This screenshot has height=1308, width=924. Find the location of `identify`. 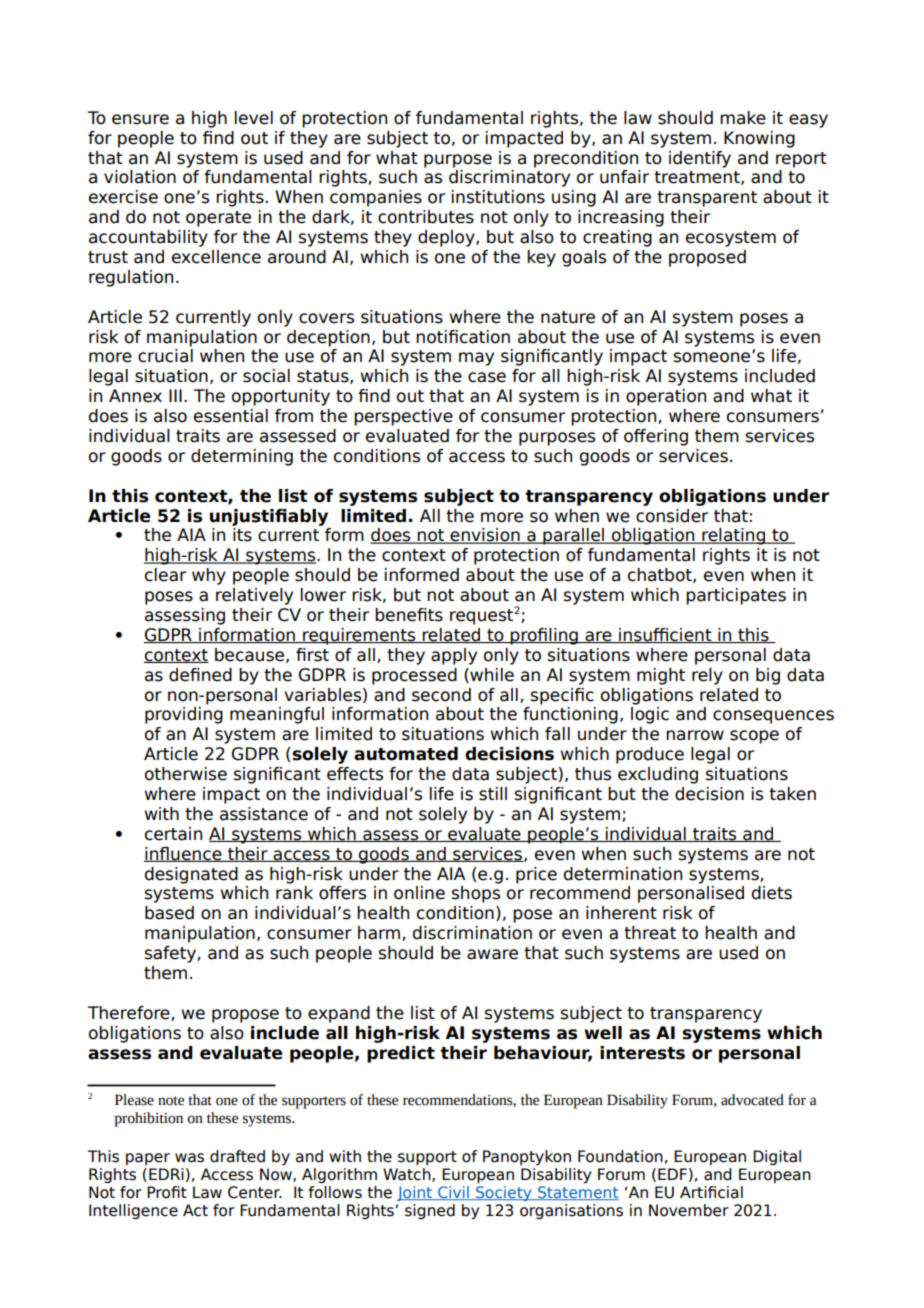

identify is located at coordinates (700, 159).
